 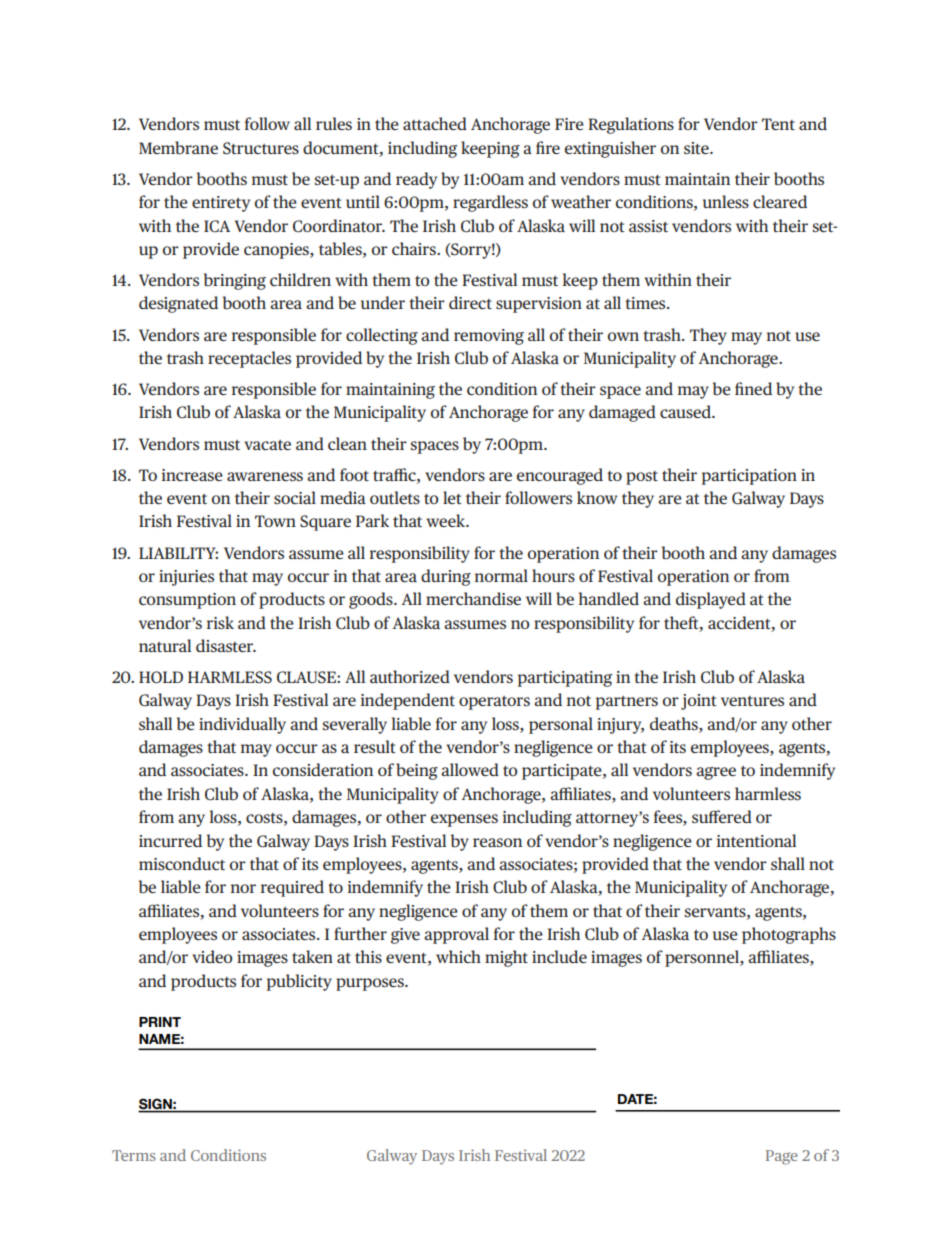 What do you see at coordinates (249, 359) in the document?
I see `receptacles` at bounding box center [249, 359].
